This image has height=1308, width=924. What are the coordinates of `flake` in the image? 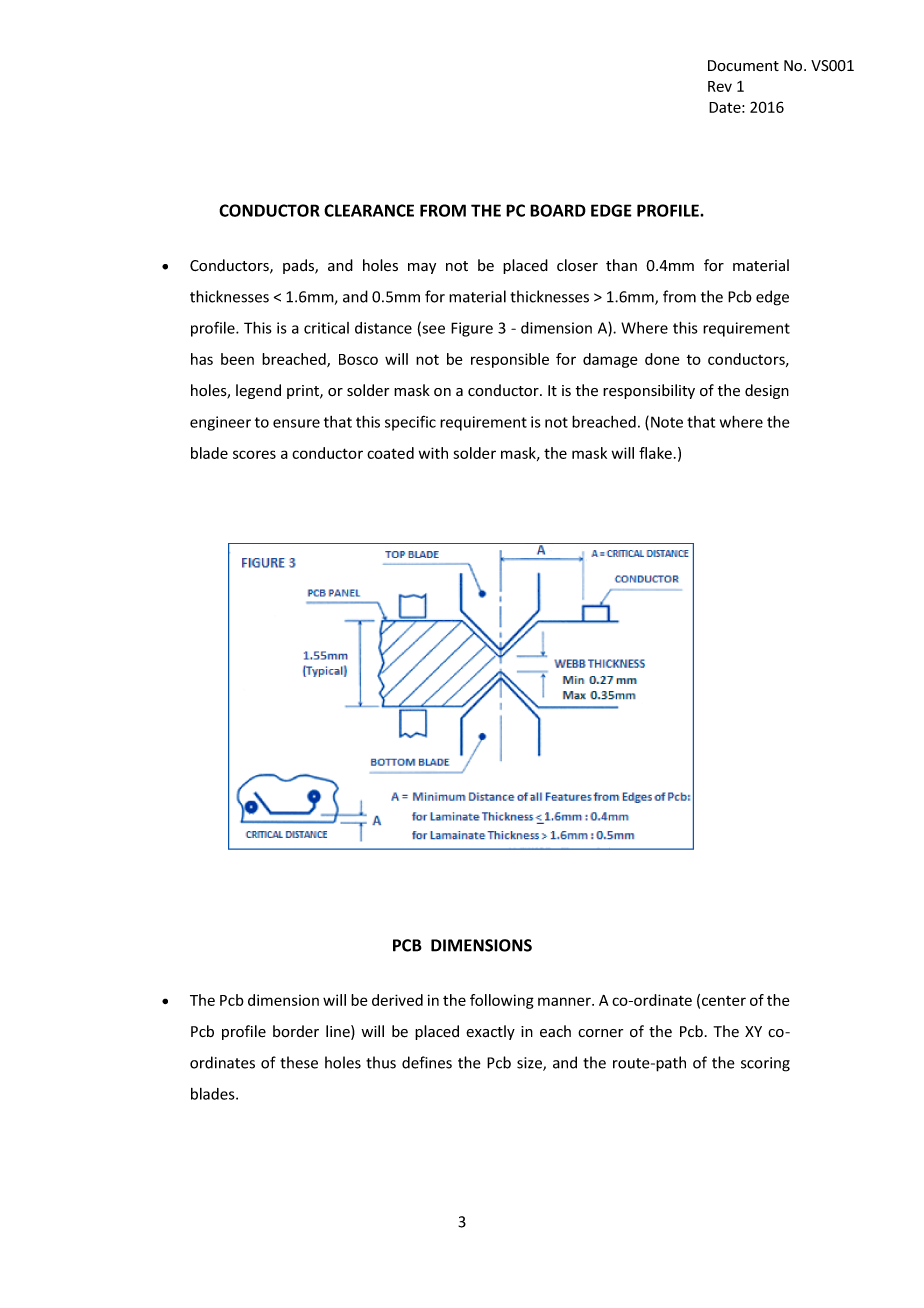 It's located at (655, 453).
